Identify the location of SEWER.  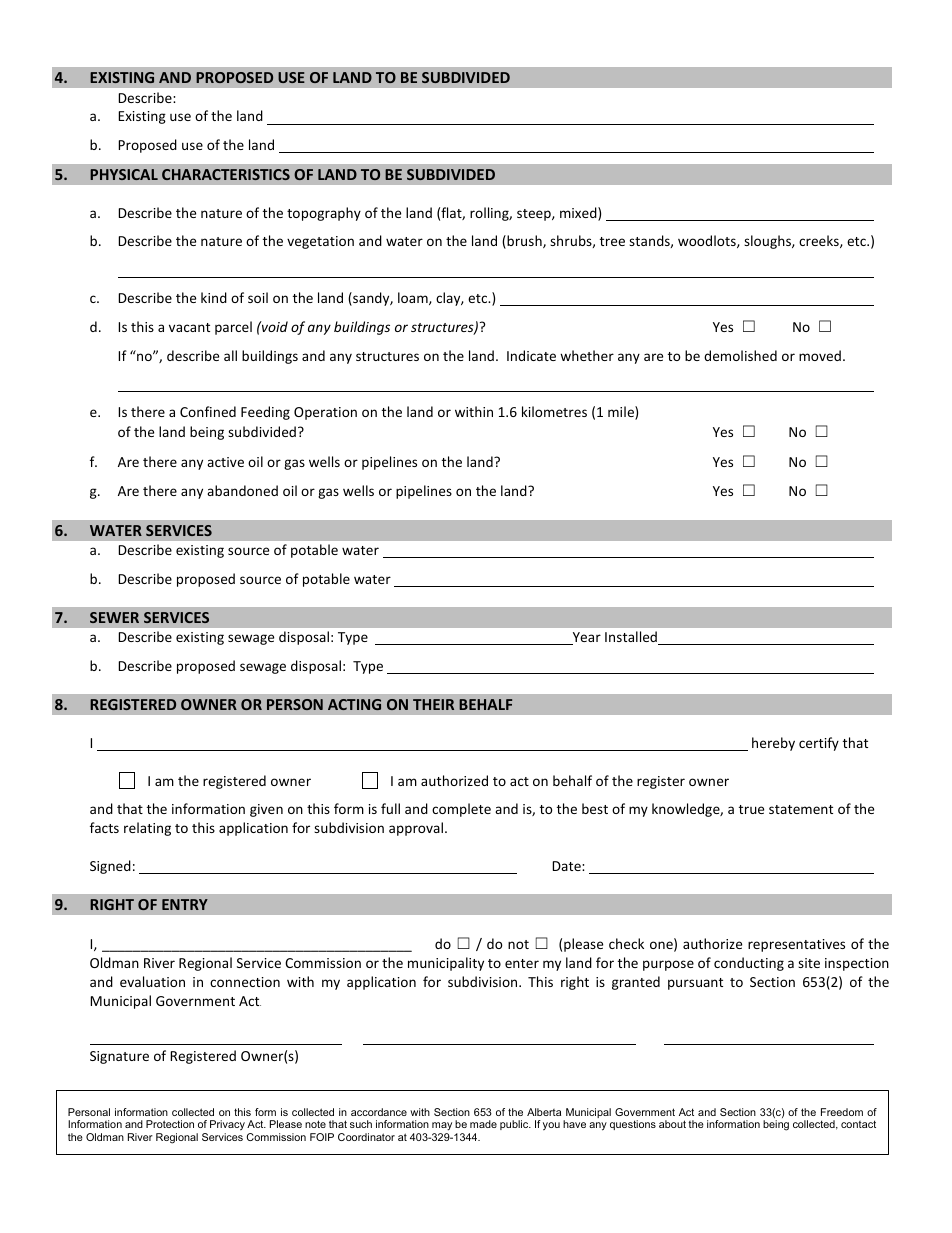
(114, 617).
